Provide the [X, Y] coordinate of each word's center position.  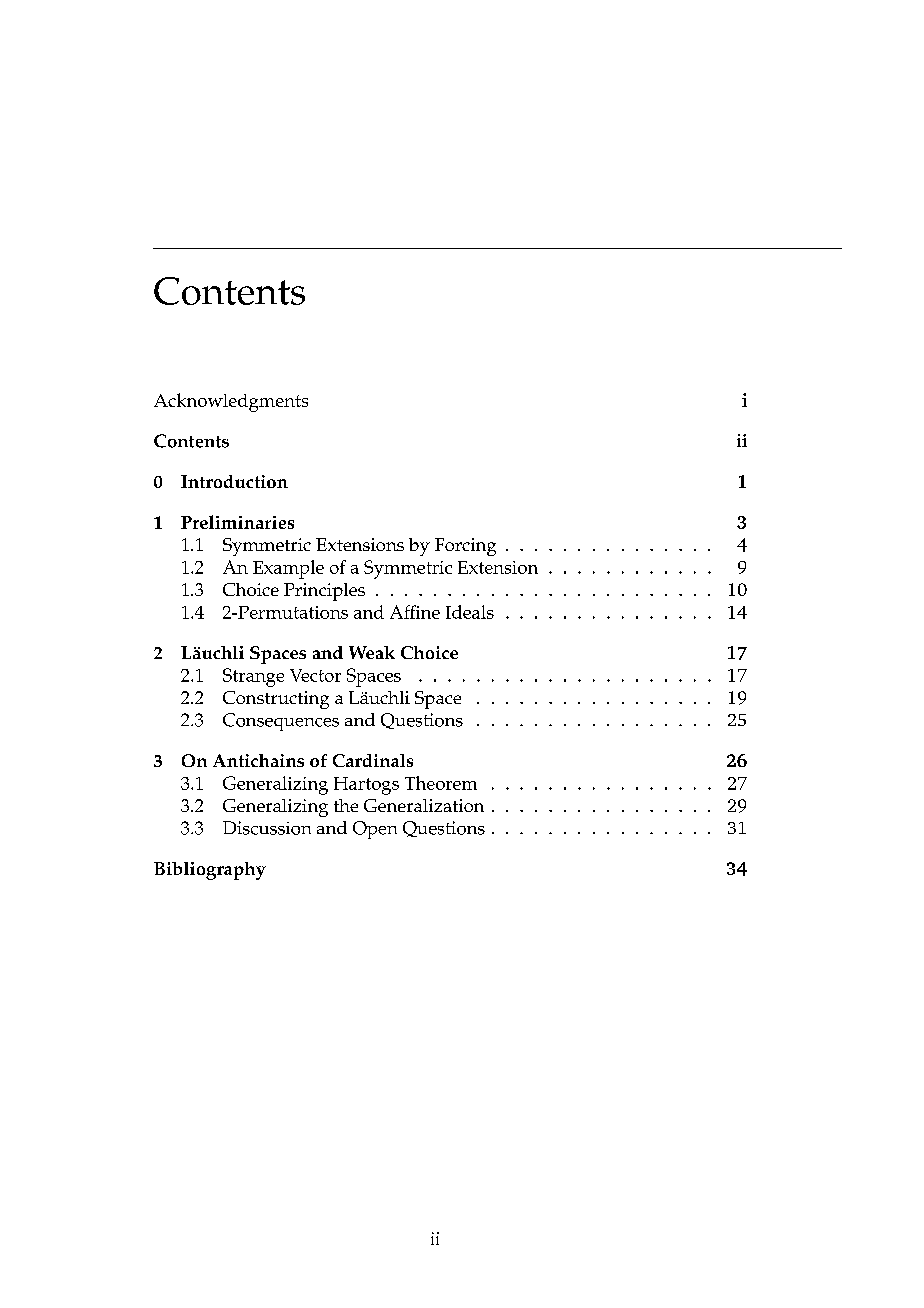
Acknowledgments [231, 402]
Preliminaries [237, 522]
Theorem [441, 783]
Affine [415, 612]
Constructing [276, 700]
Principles [324, 592]
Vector [315, 675]
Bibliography [210, 871]
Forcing [465, 547]
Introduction [234, 481]
